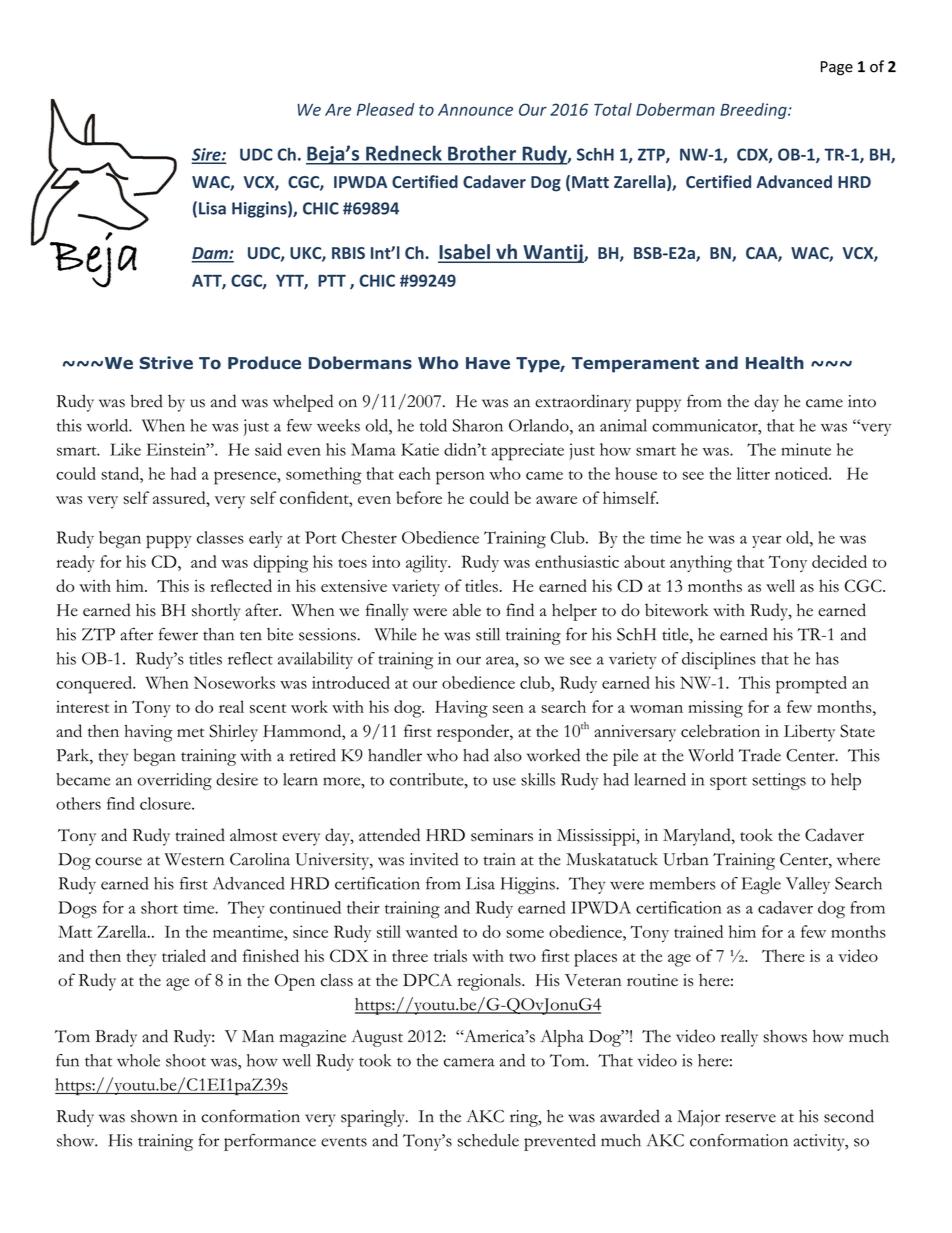 This image has width=952, height=1233. I want to click on shoot, so click(186, 1060).
